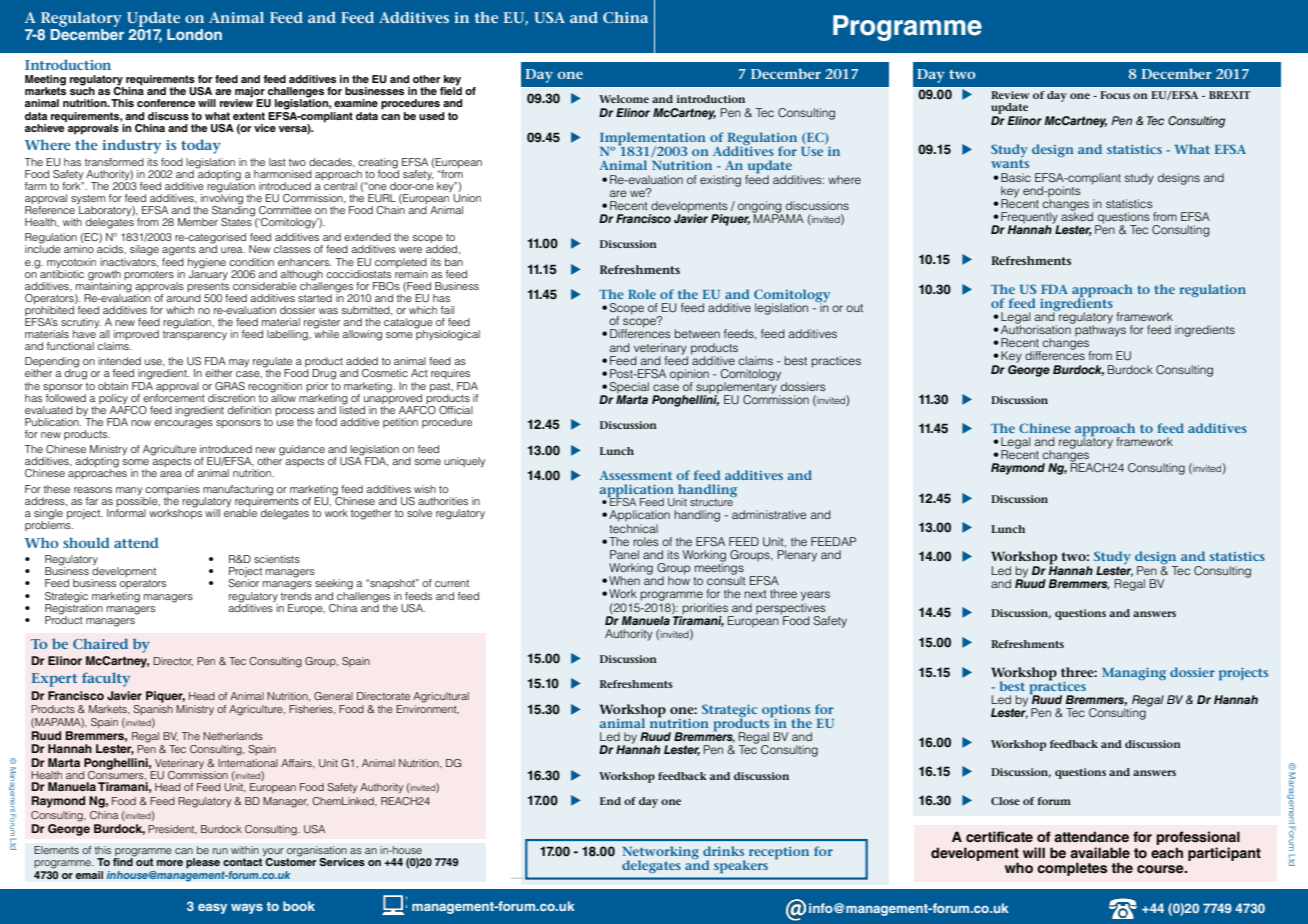 This document has width=1308, height=924. Describe the element at coordinates (1115, 95) in the document. I see `Focus` at that location.
